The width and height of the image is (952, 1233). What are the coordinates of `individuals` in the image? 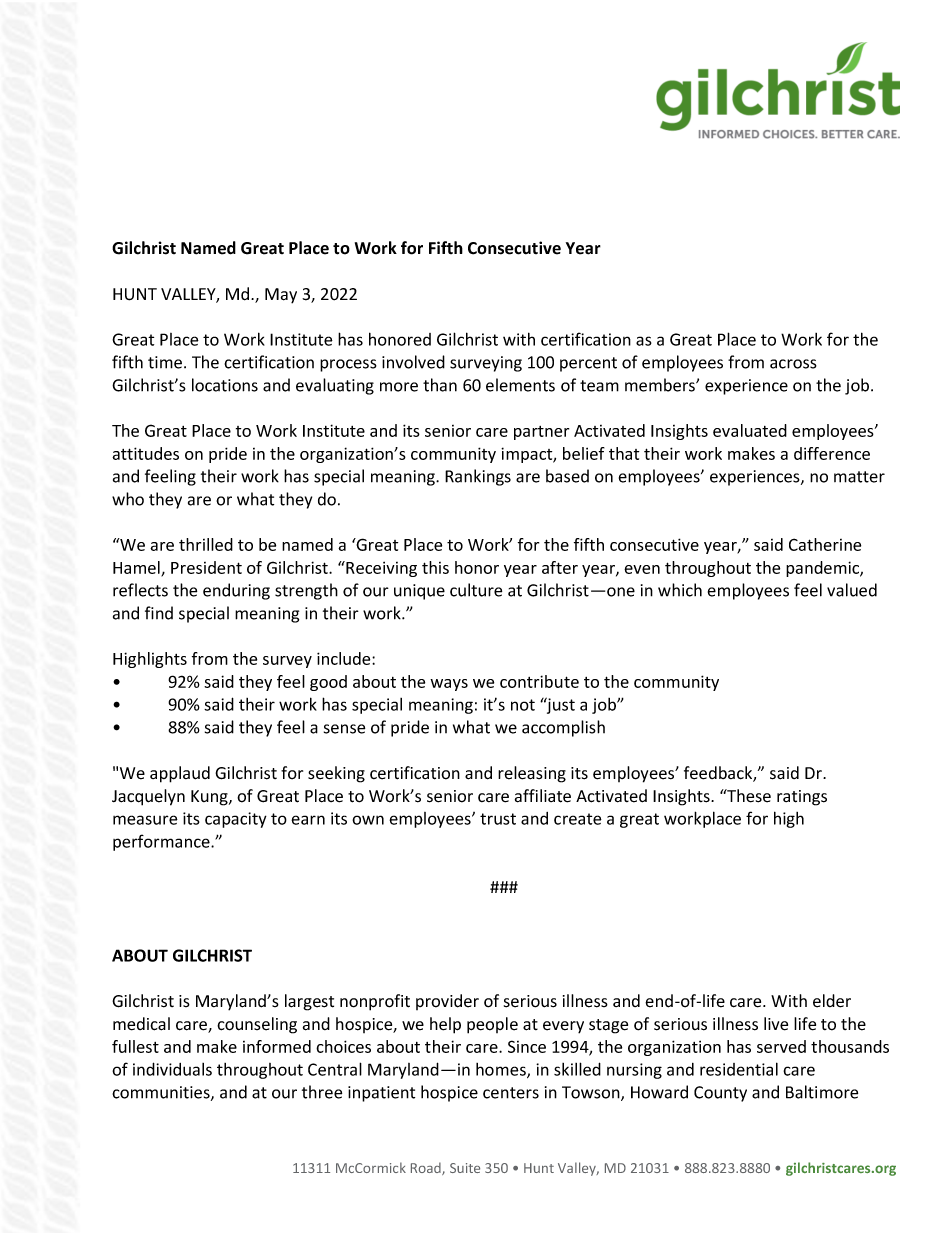 It's located at (172, 1069).
